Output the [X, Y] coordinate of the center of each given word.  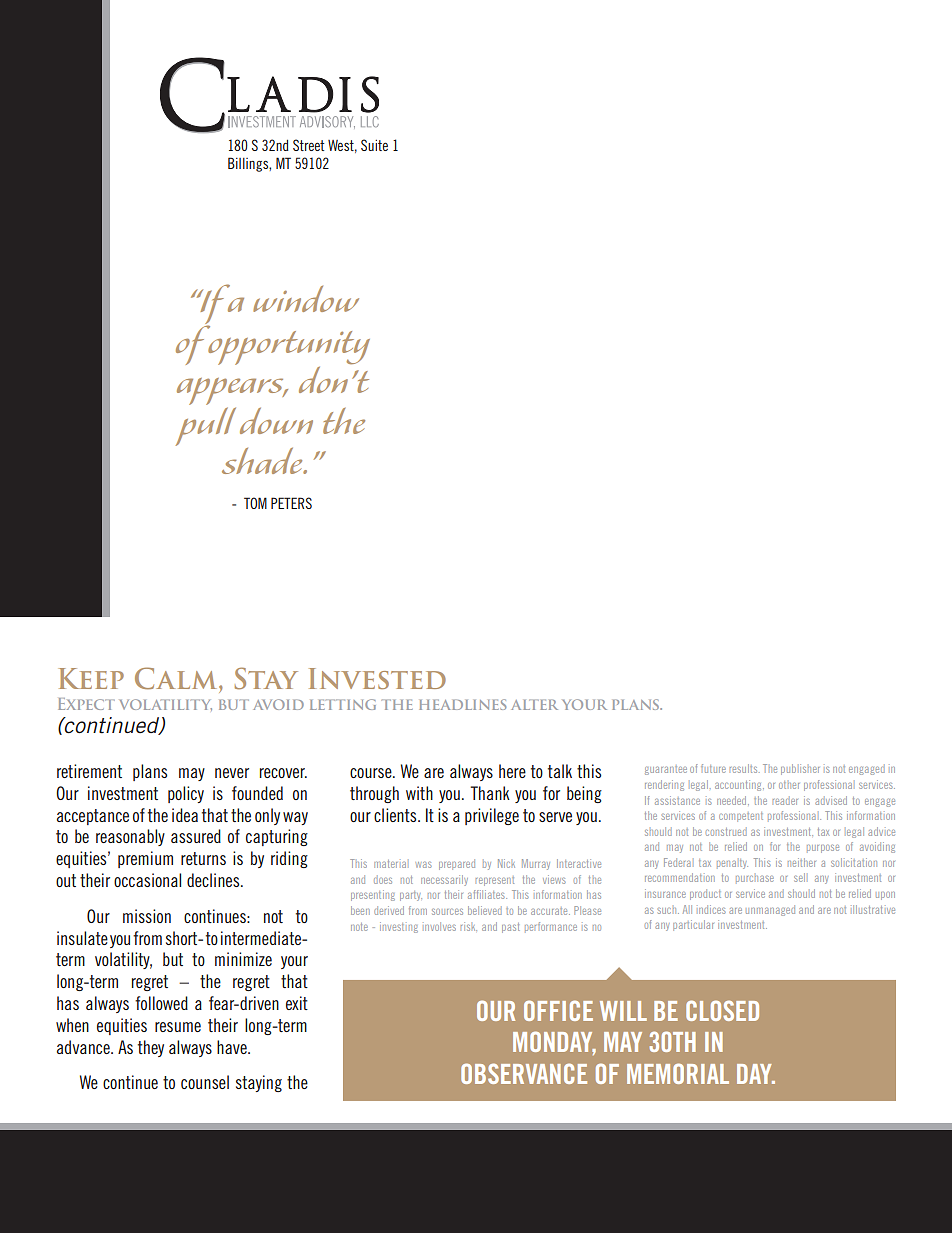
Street [308, 145]
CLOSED [722, 1010]
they [151, 1048]
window [306, 299]
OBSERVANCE [524, 1073]
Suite [374, 145]
